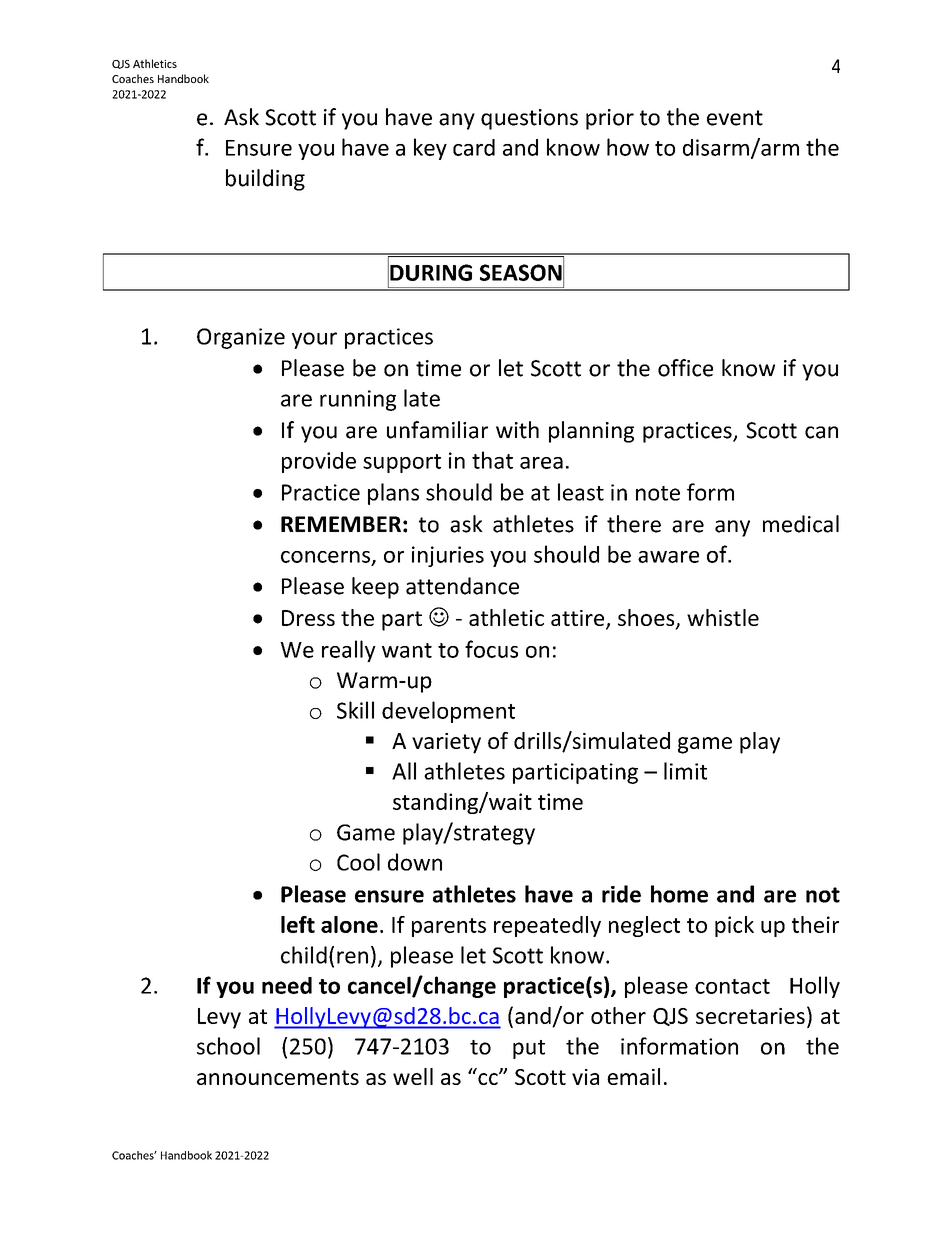  What do you see at coordinates (735, 118) in the image?
I see `event` at bounding box center [735, 118].
